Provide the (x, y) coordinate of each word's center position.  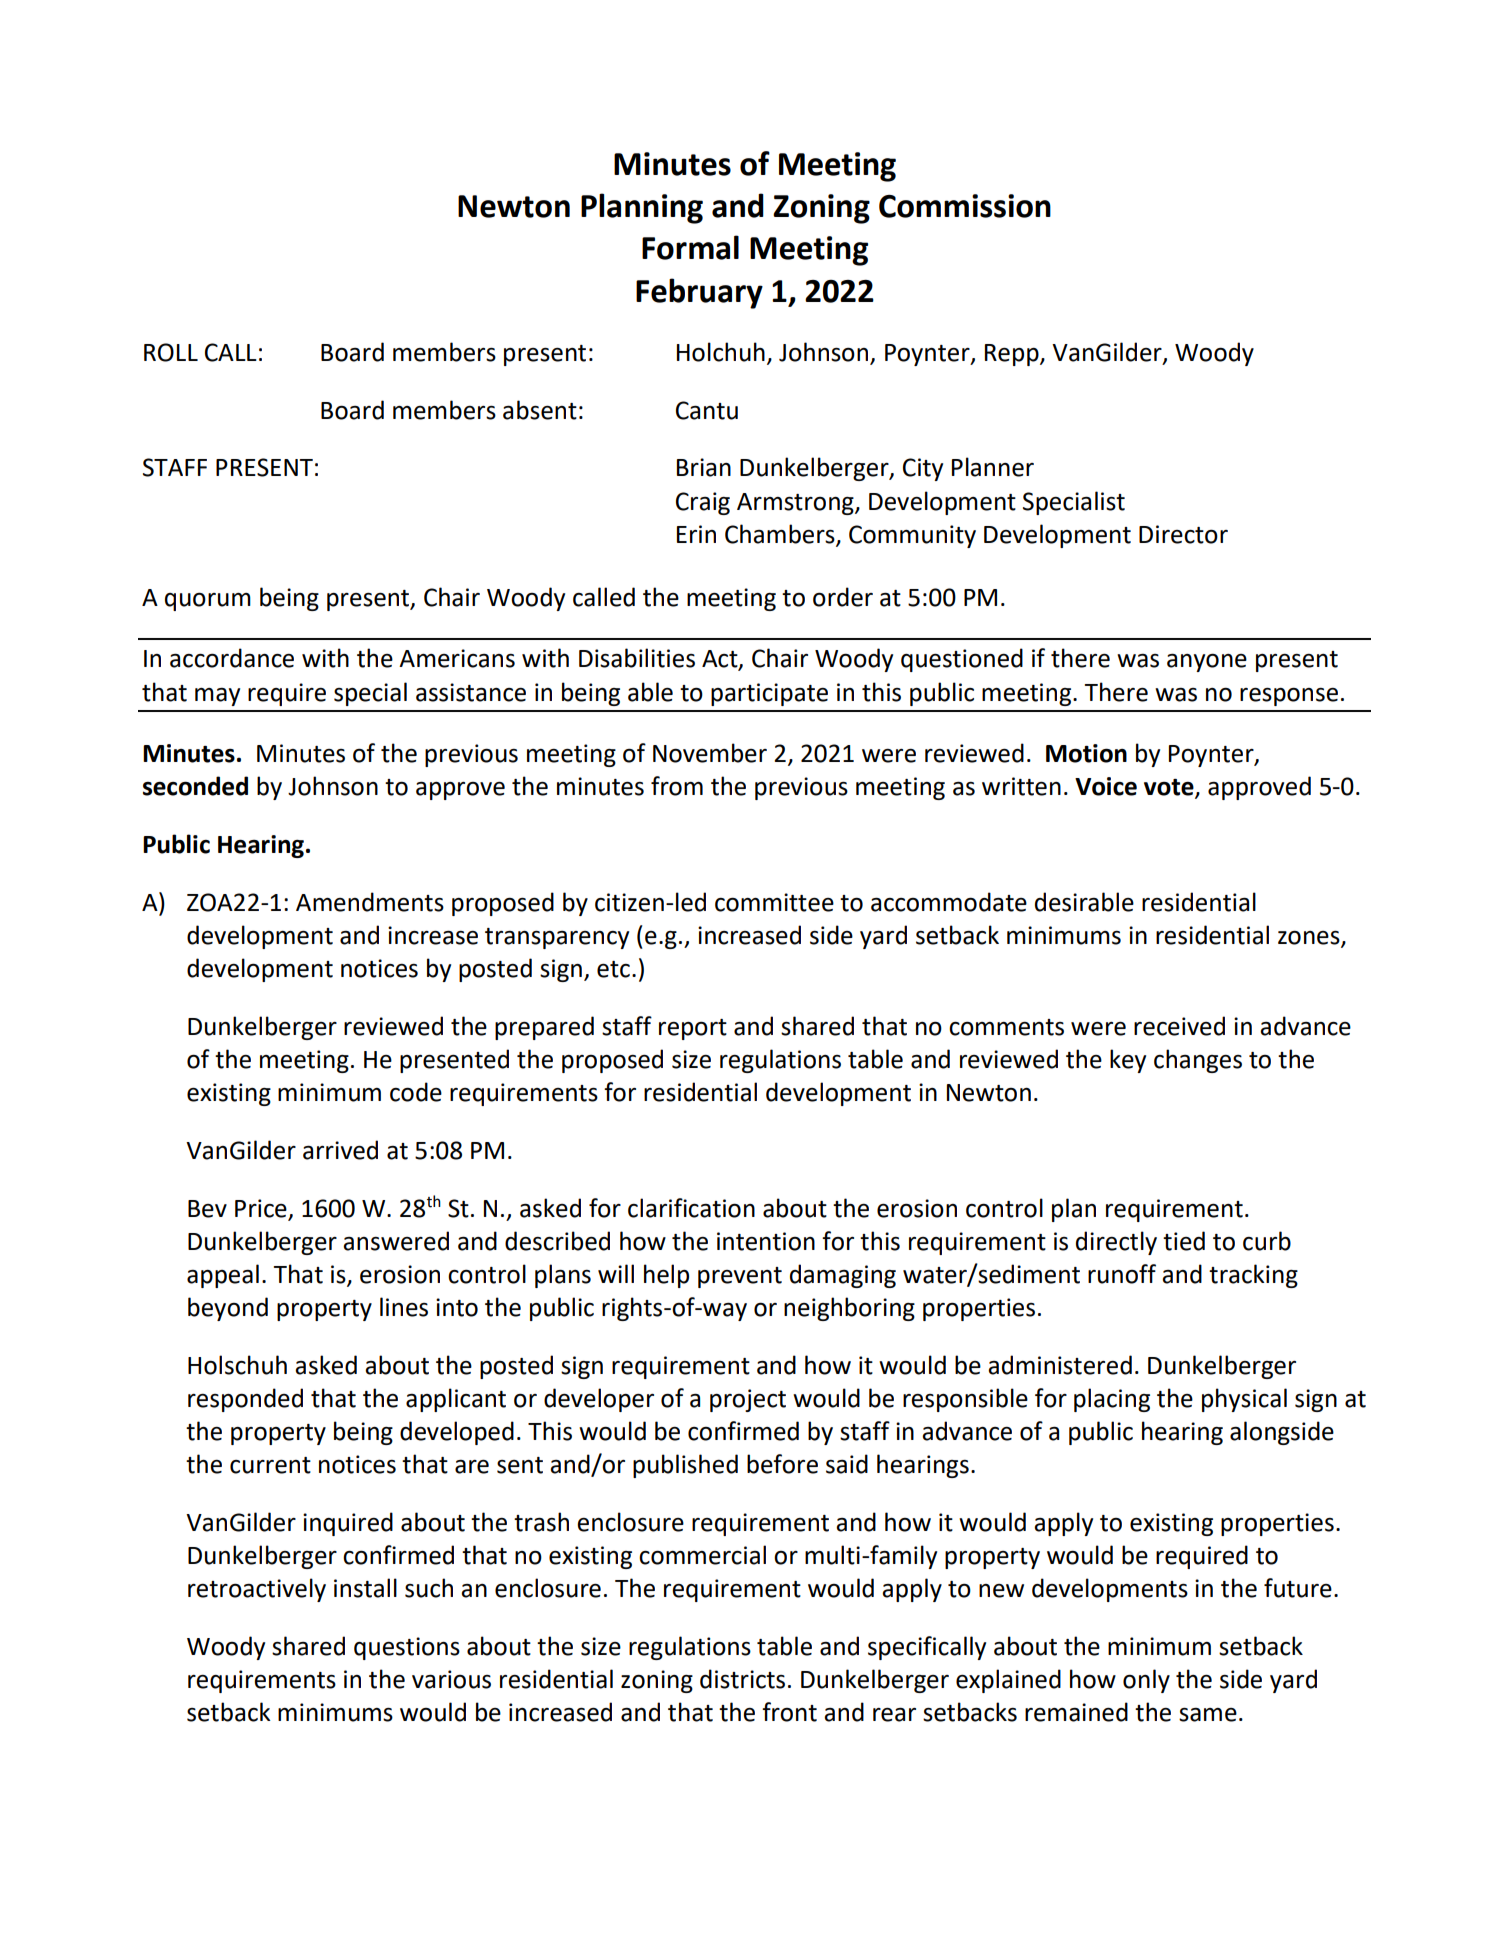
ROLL (171, 352)
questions (407, 1648)
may (217, 697)
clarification (691, 1208)
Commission (965, 206)
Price (261, 1208)
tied (1184, 1241)
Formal (690, 247)
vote (1170, 788)
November (710, 753)
